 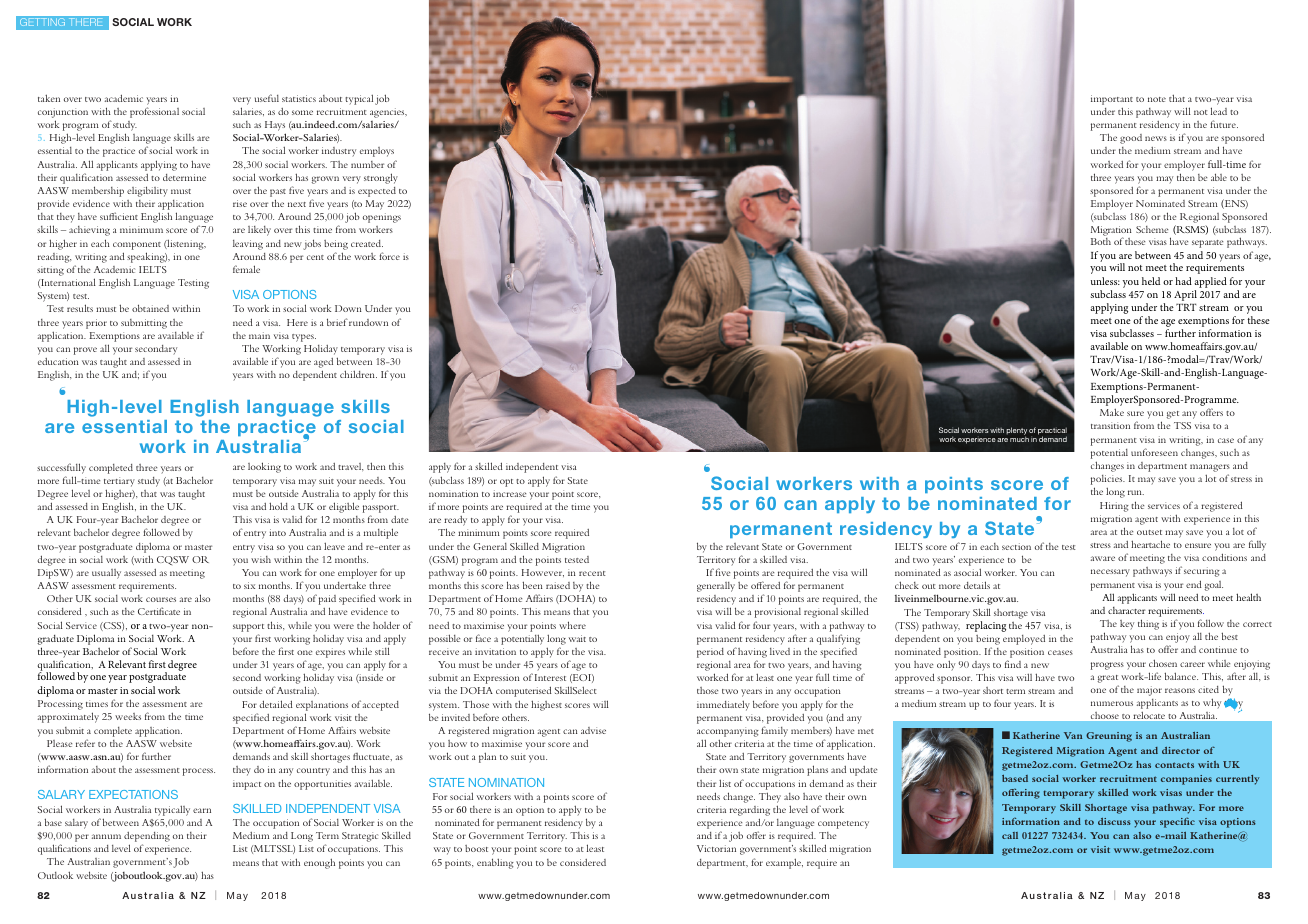 What do you see at coordinates (716, 848) in the page?
I see `Victorian` at bounding box center [716, 848].
